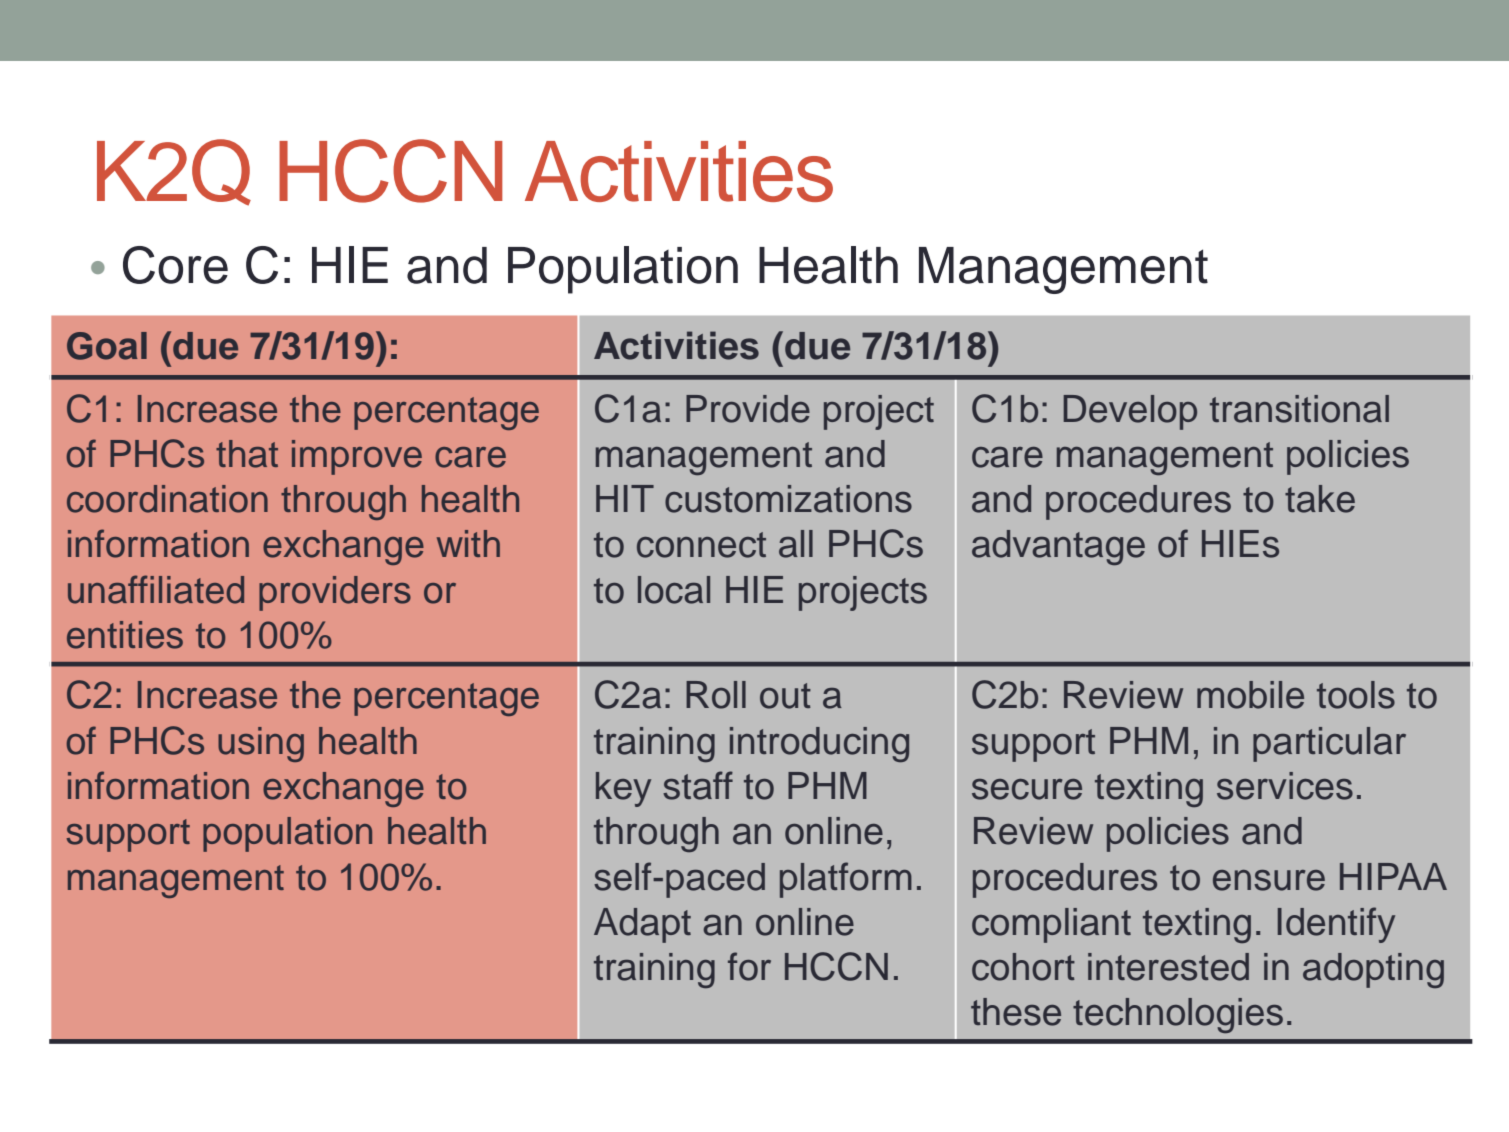  Describe the element at coordinates (1250, 695) in the image. I see `mobile` at that location.
